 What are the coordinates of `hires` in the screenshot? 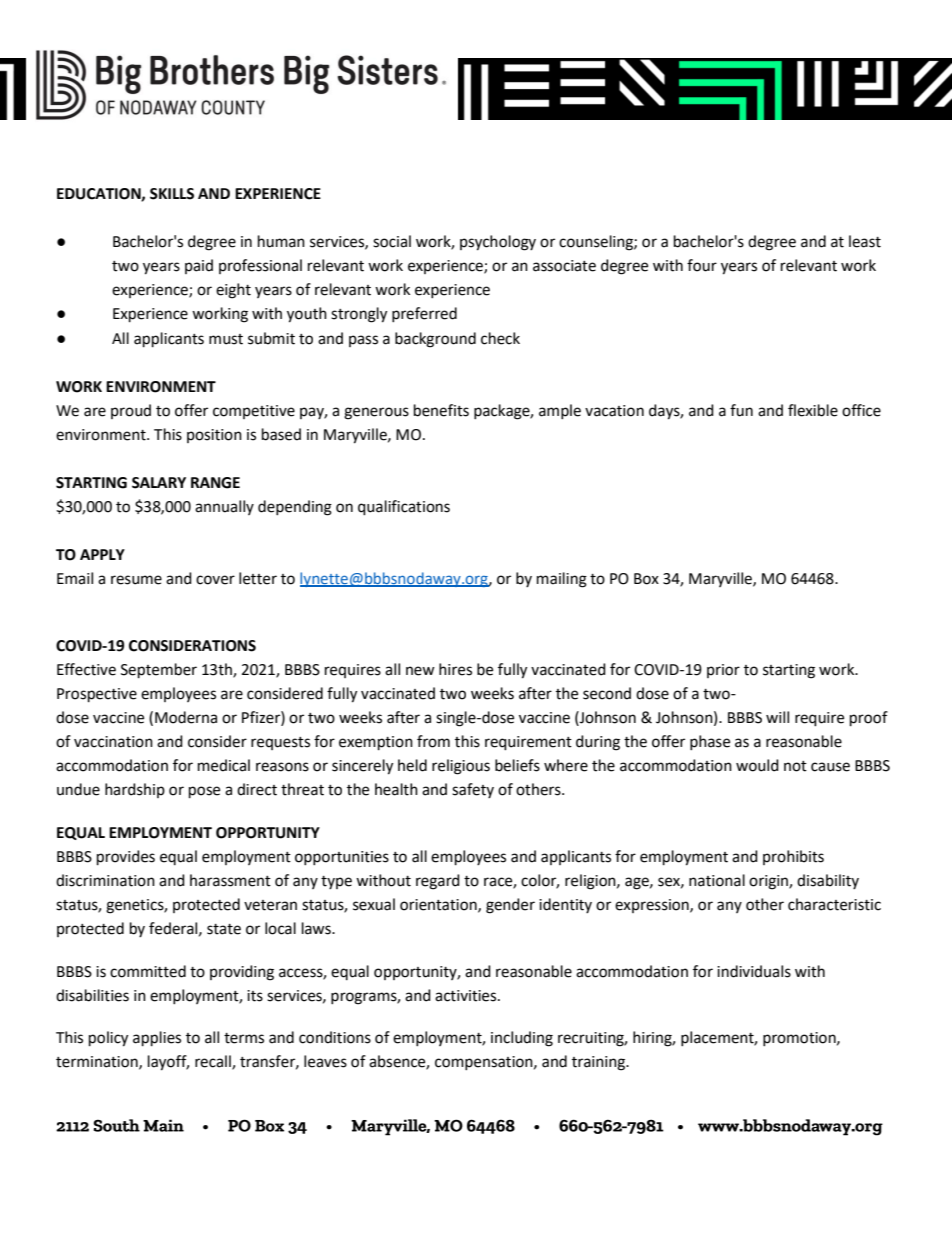 It's located at (455, 669).
